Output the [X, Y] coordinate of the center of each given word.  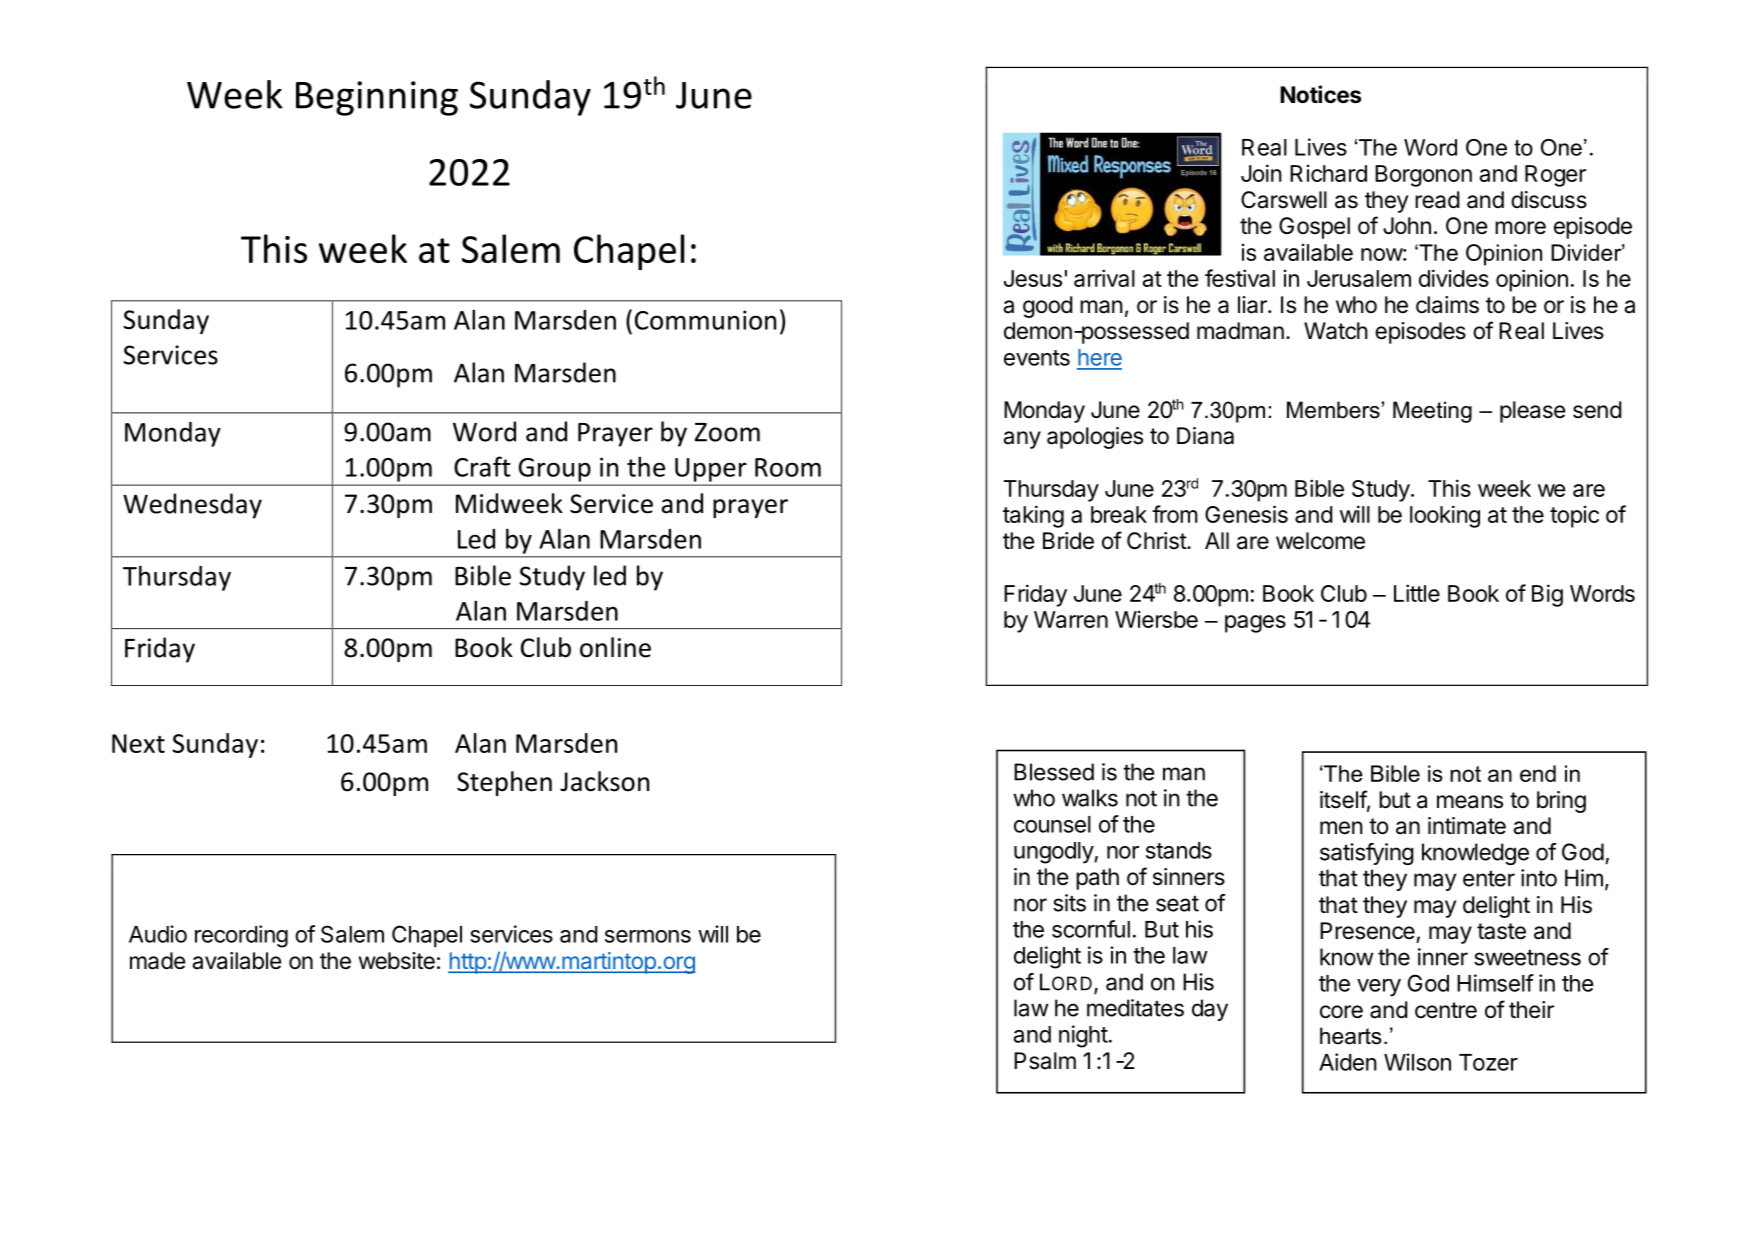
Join [1261, 173]
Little [1417, 593]
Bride [1068, 541]
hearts [1351, 1036]
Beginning [377, 98]
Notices [1320, 94]
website [397, 961]
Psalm [1045, 1061]
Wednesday [192, 506]
